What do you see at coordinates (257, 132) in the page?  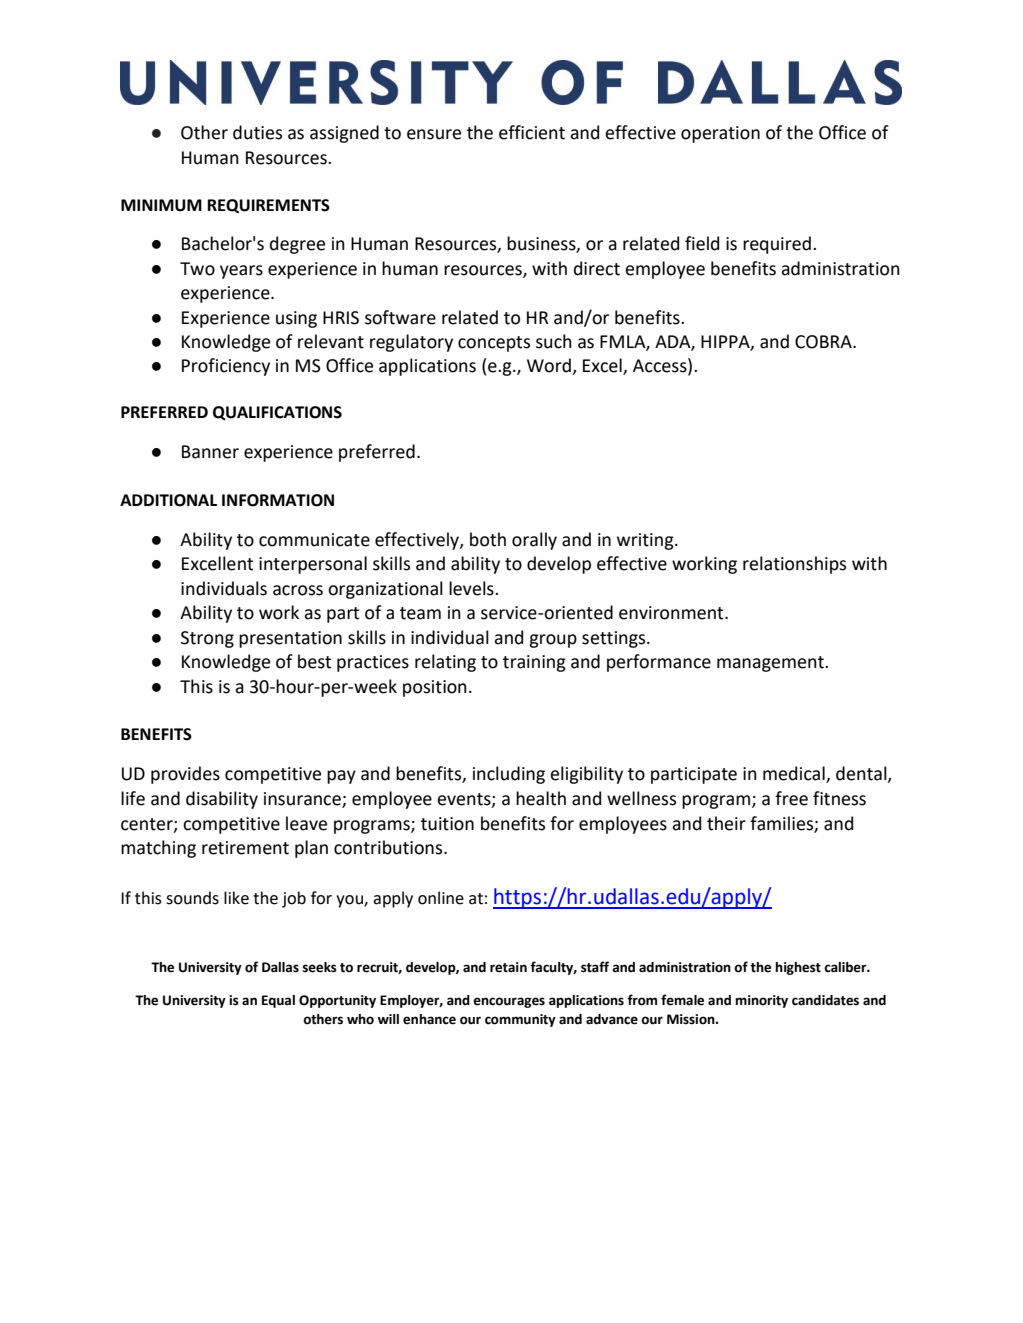 I see `duties` at bounding box center [257, 132].
